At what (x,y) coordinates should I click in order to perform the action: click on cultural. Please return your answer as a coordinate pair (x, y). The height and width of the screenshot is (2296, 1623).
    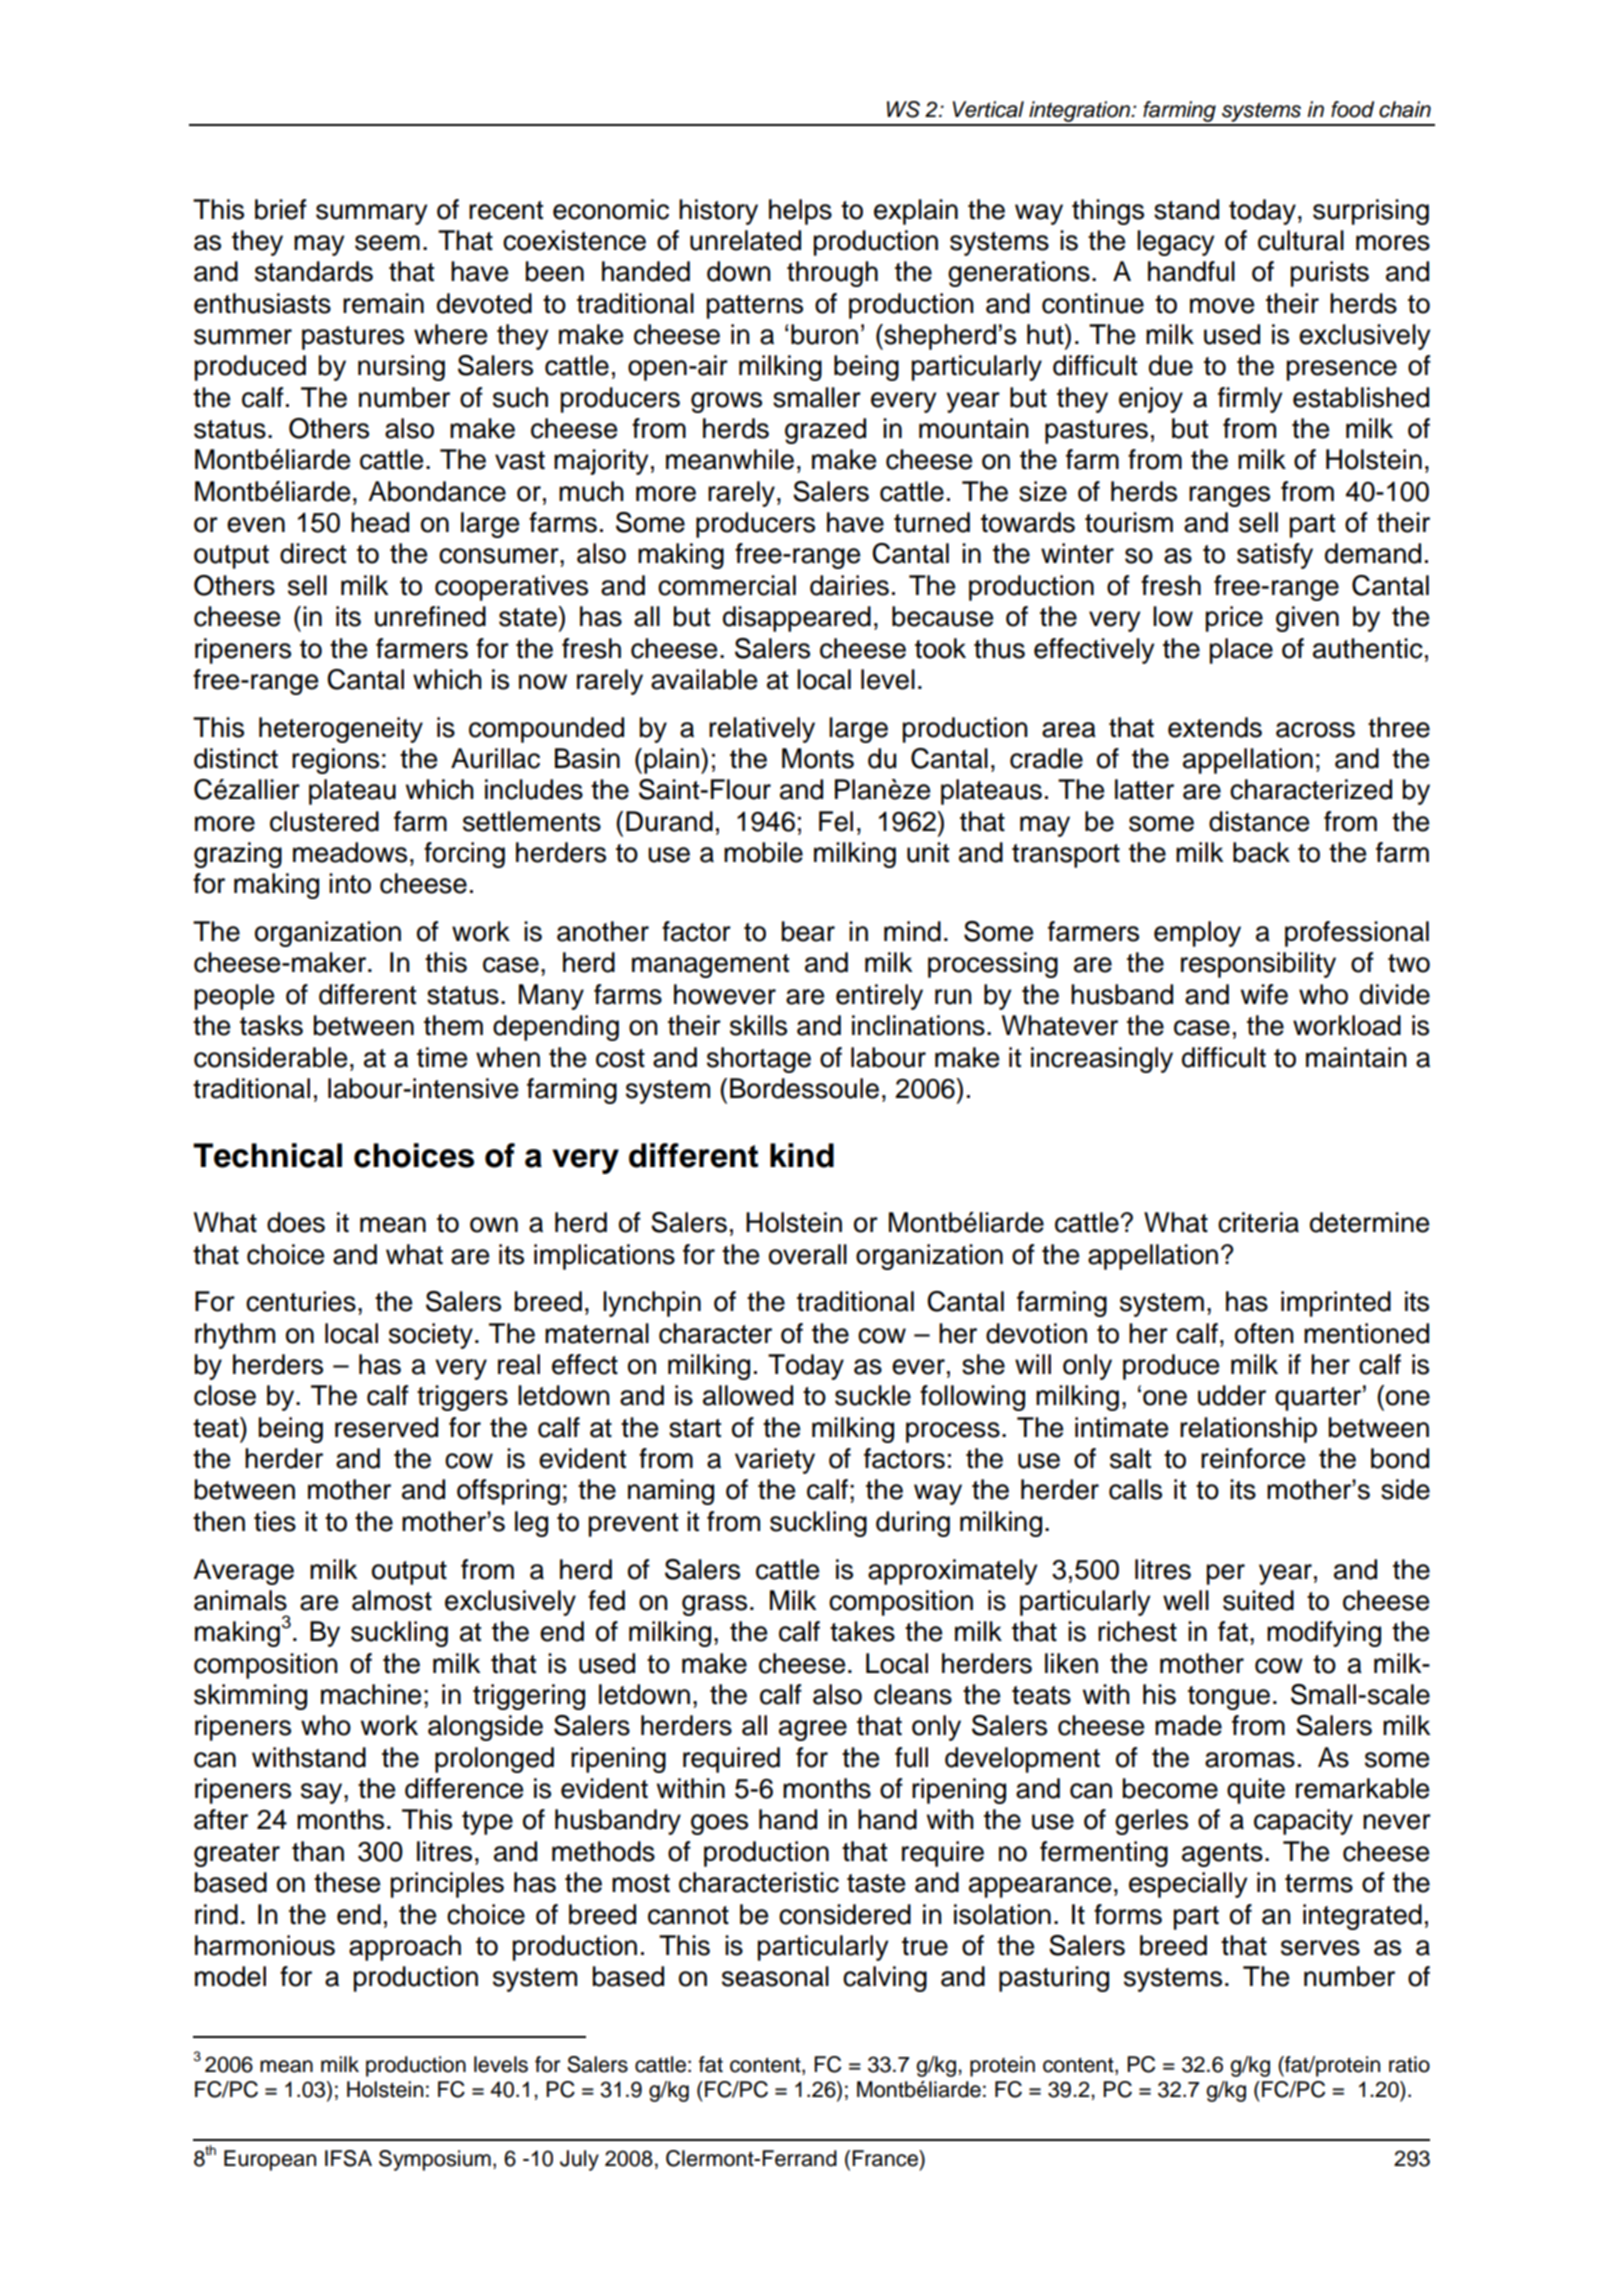
    Looking at the image, I should click on (1301, 240).
